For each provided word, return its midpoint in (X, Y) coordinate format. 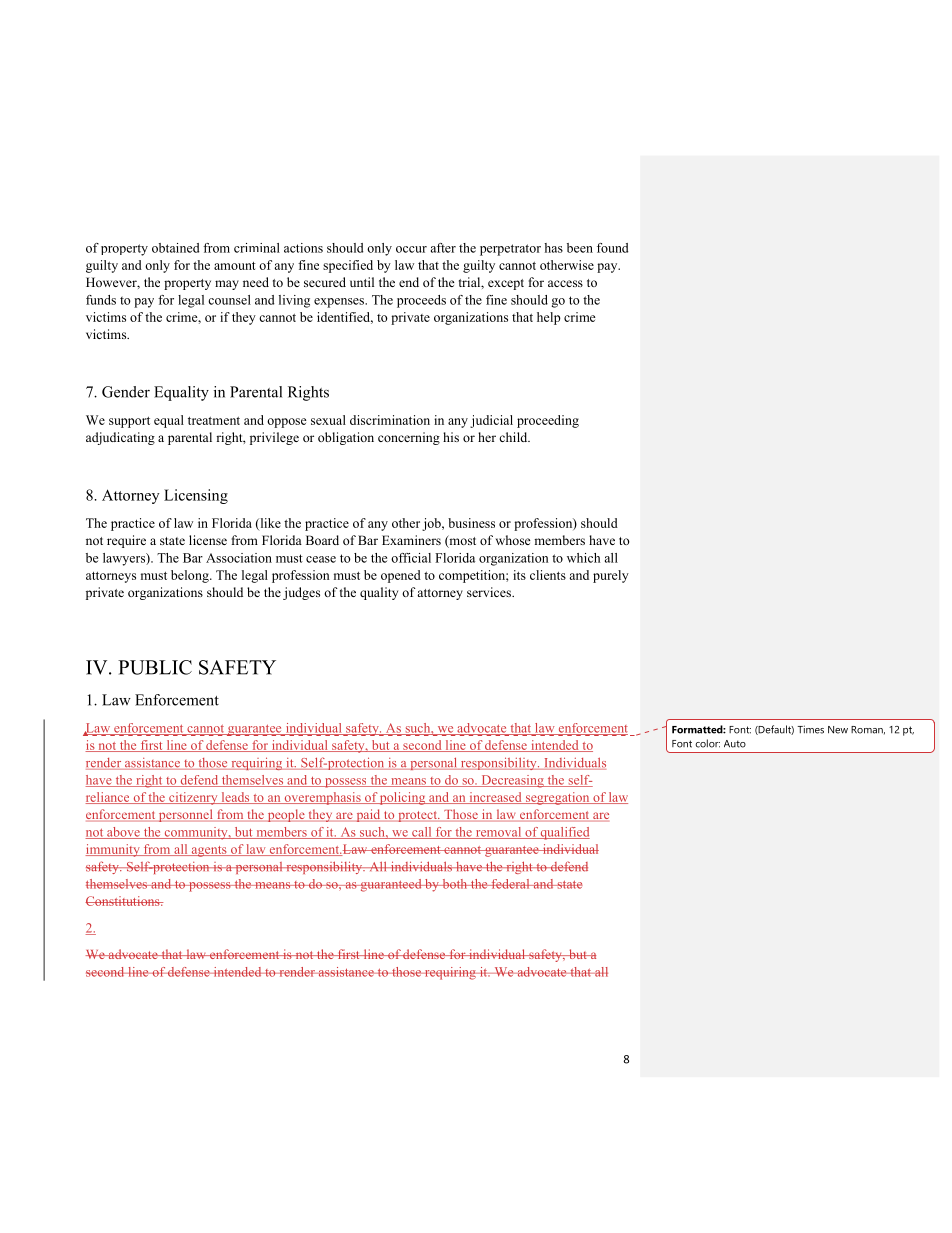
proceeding (548, 421)
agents (209, 851)
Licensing (196, 496)
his (451, 437)
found (612, 248)
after (443, 248)
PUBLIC (155, 667)
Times (810, 729)
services (490, 592)
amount (235, 266)
